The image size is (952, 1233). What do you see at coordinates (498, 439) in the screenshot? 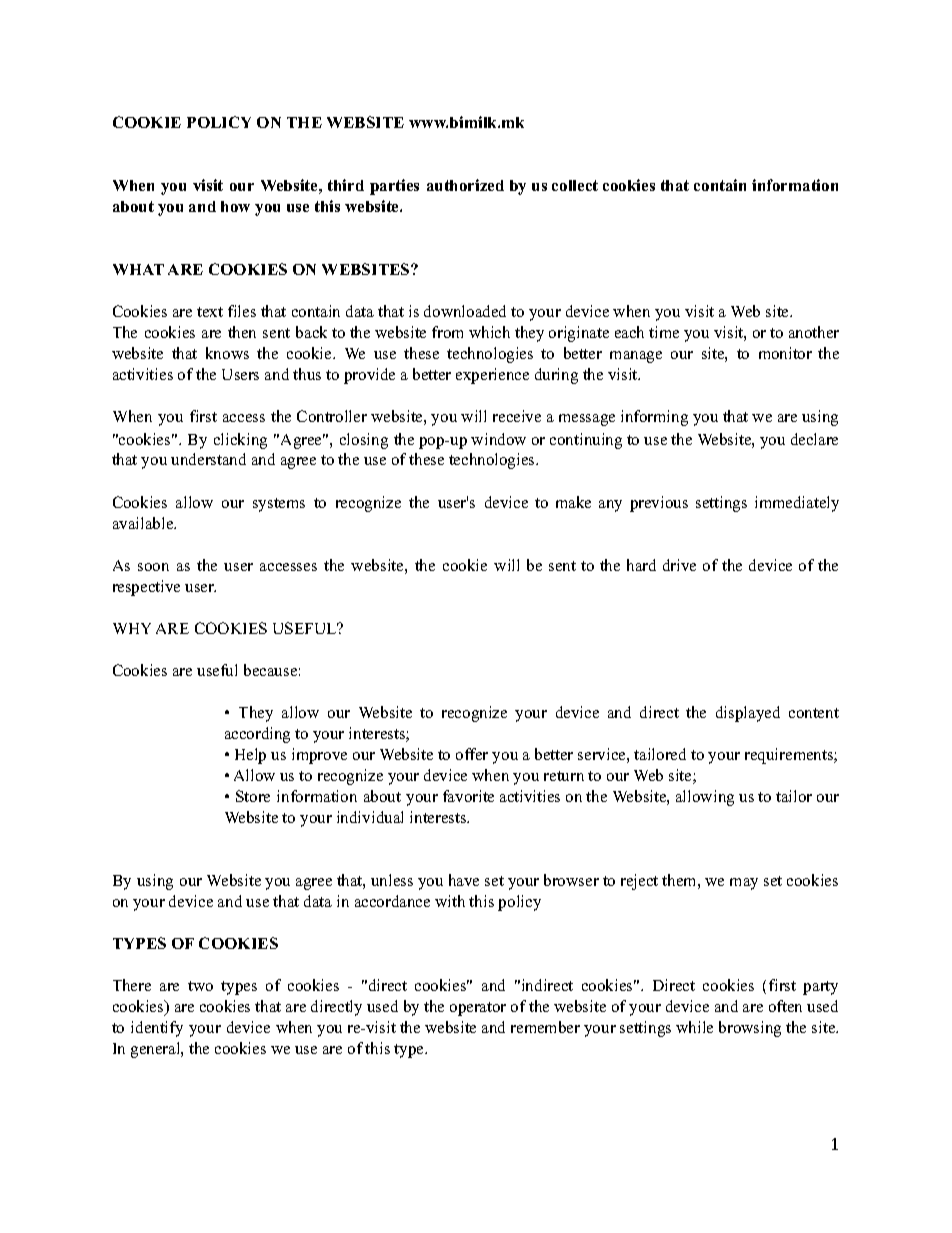
I see `window` at bounding box center [498, 439].
